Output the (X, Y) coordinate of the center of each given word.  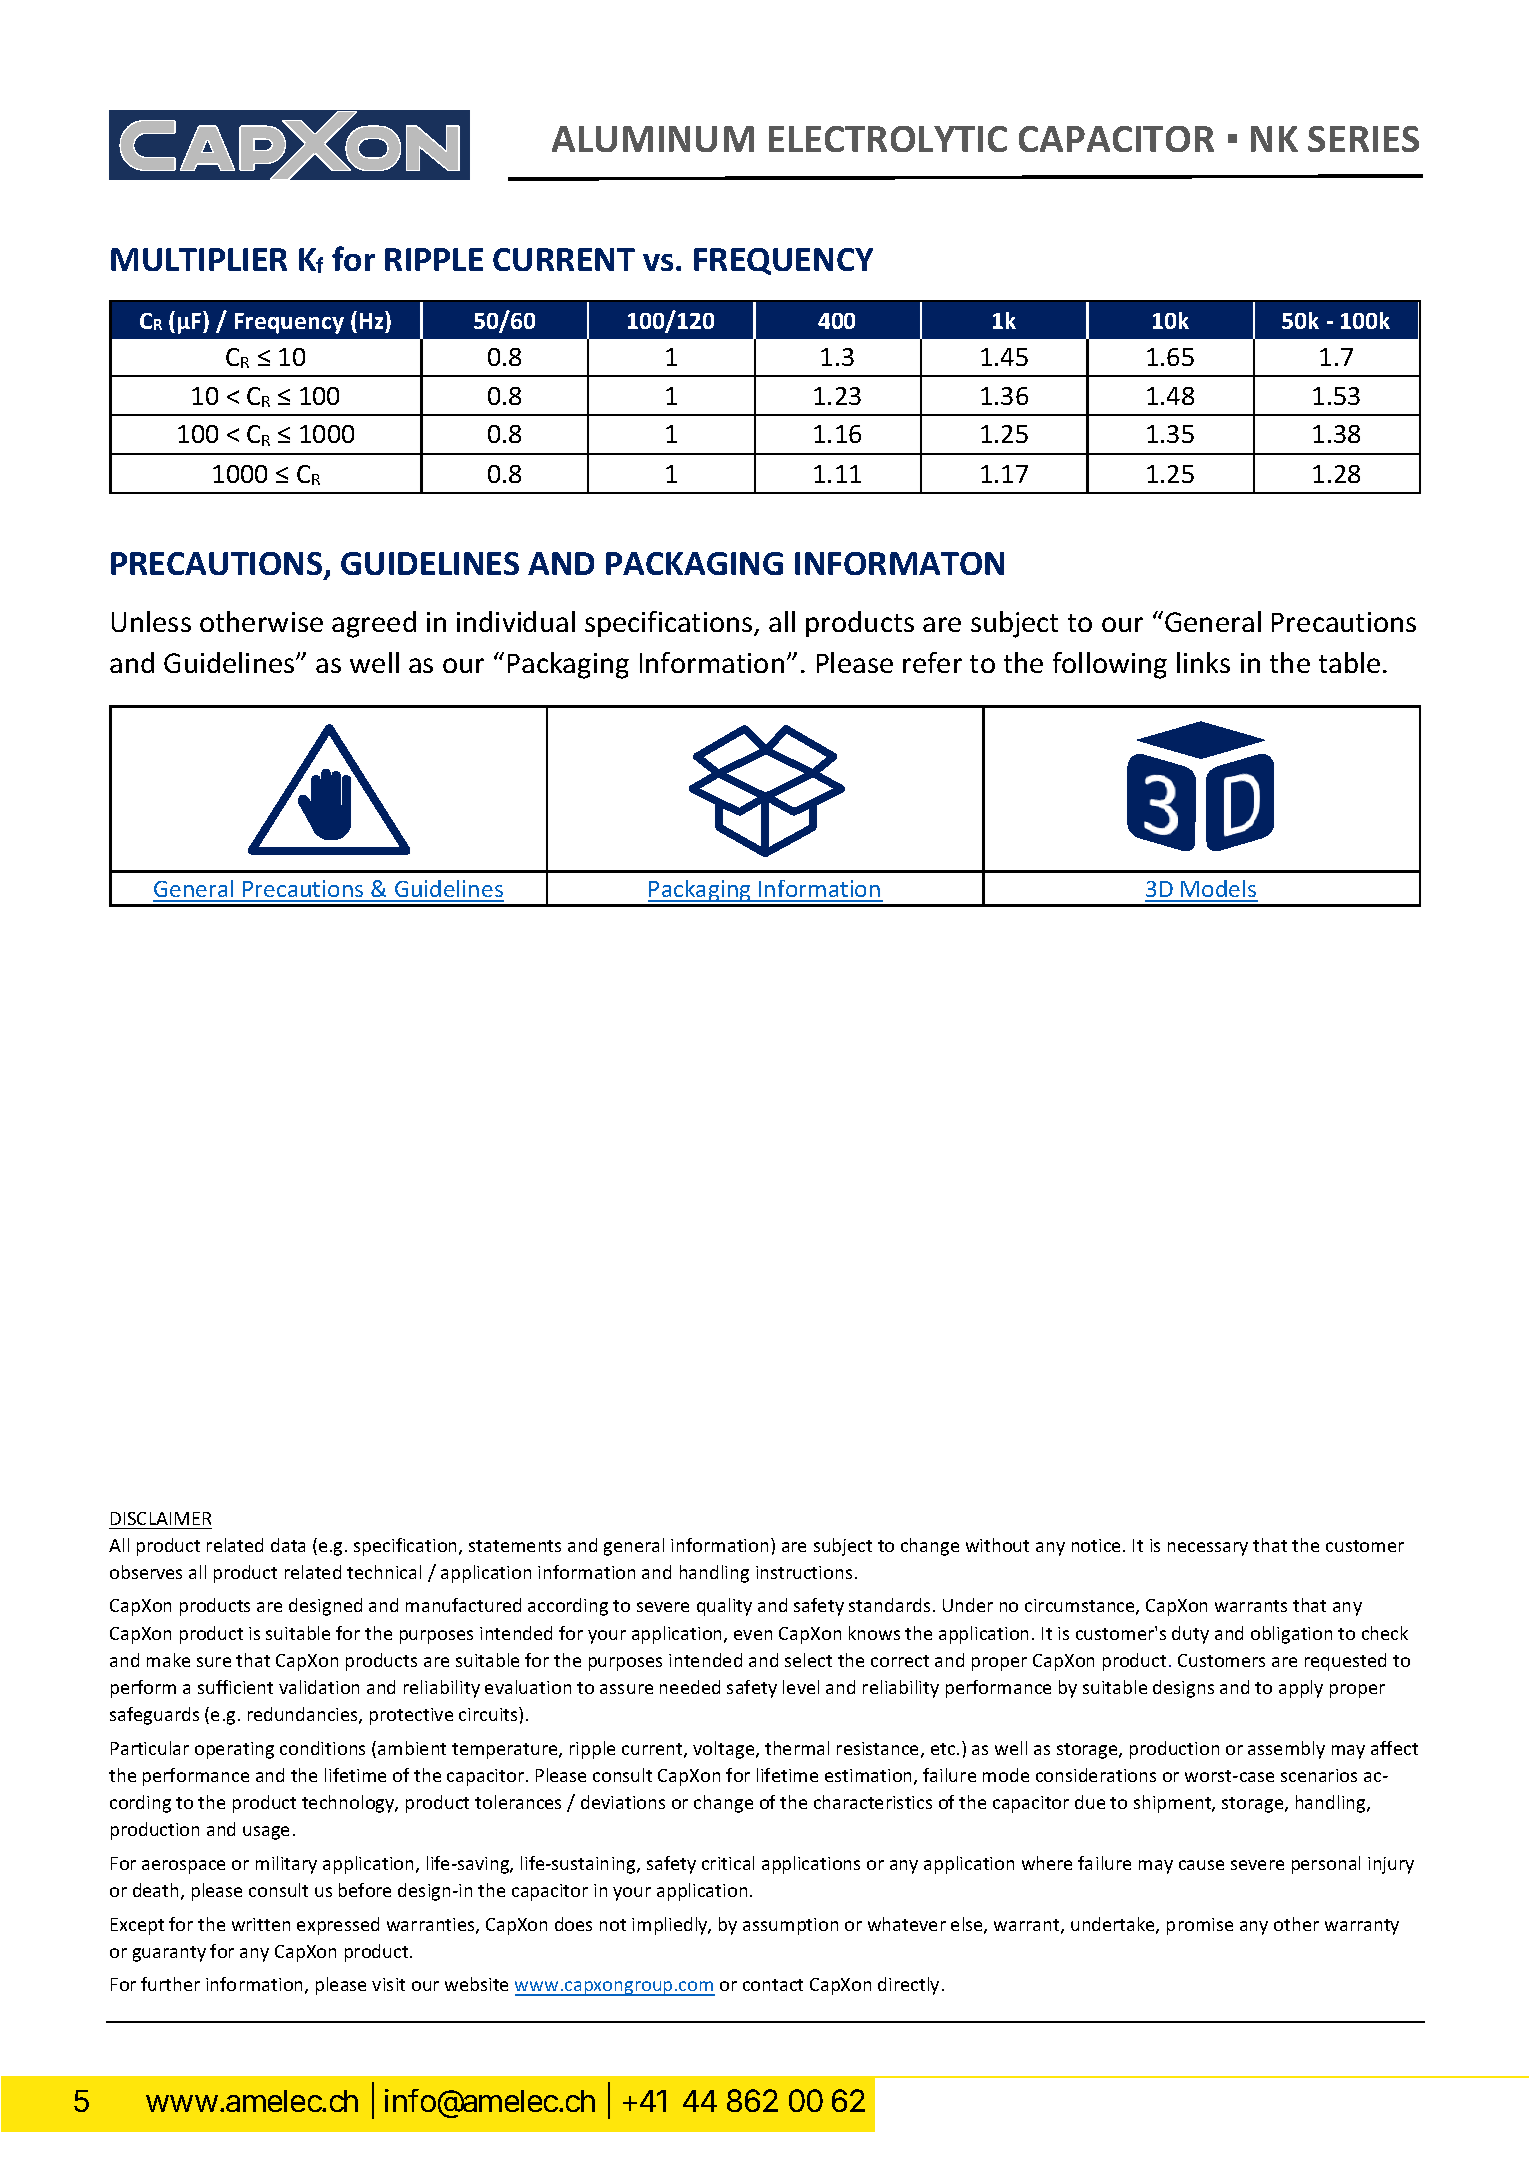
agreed (374, 624)
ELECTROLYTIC (888, 139)
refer (932, 662)
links (1203, 662)
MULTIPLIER (199, 259)
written (261, 1924)
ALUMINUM (653, 139)
